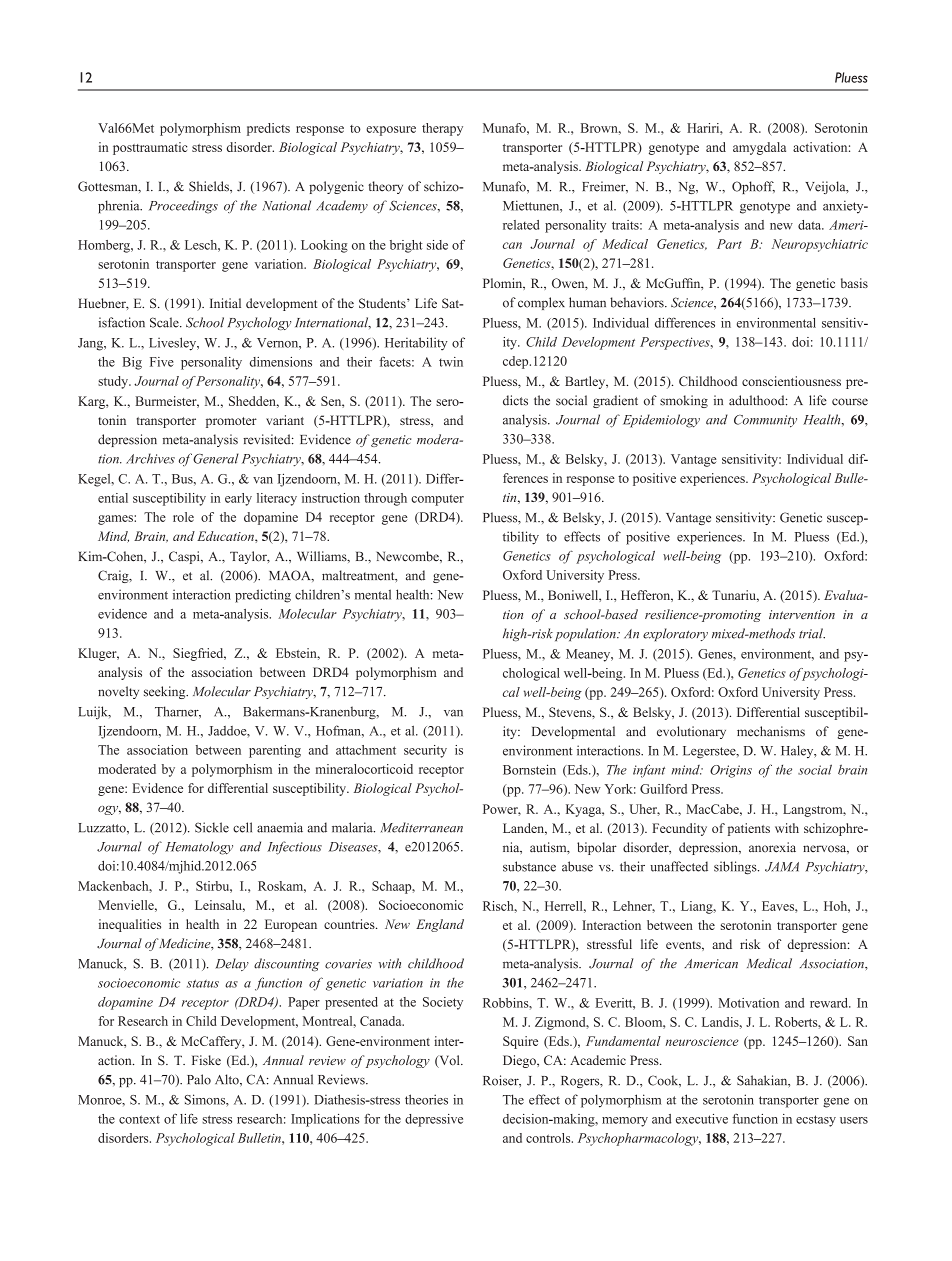 Image resolution: width=952 pixels, height=1261 pixels. I want to click on computer, so click(437, 500).
